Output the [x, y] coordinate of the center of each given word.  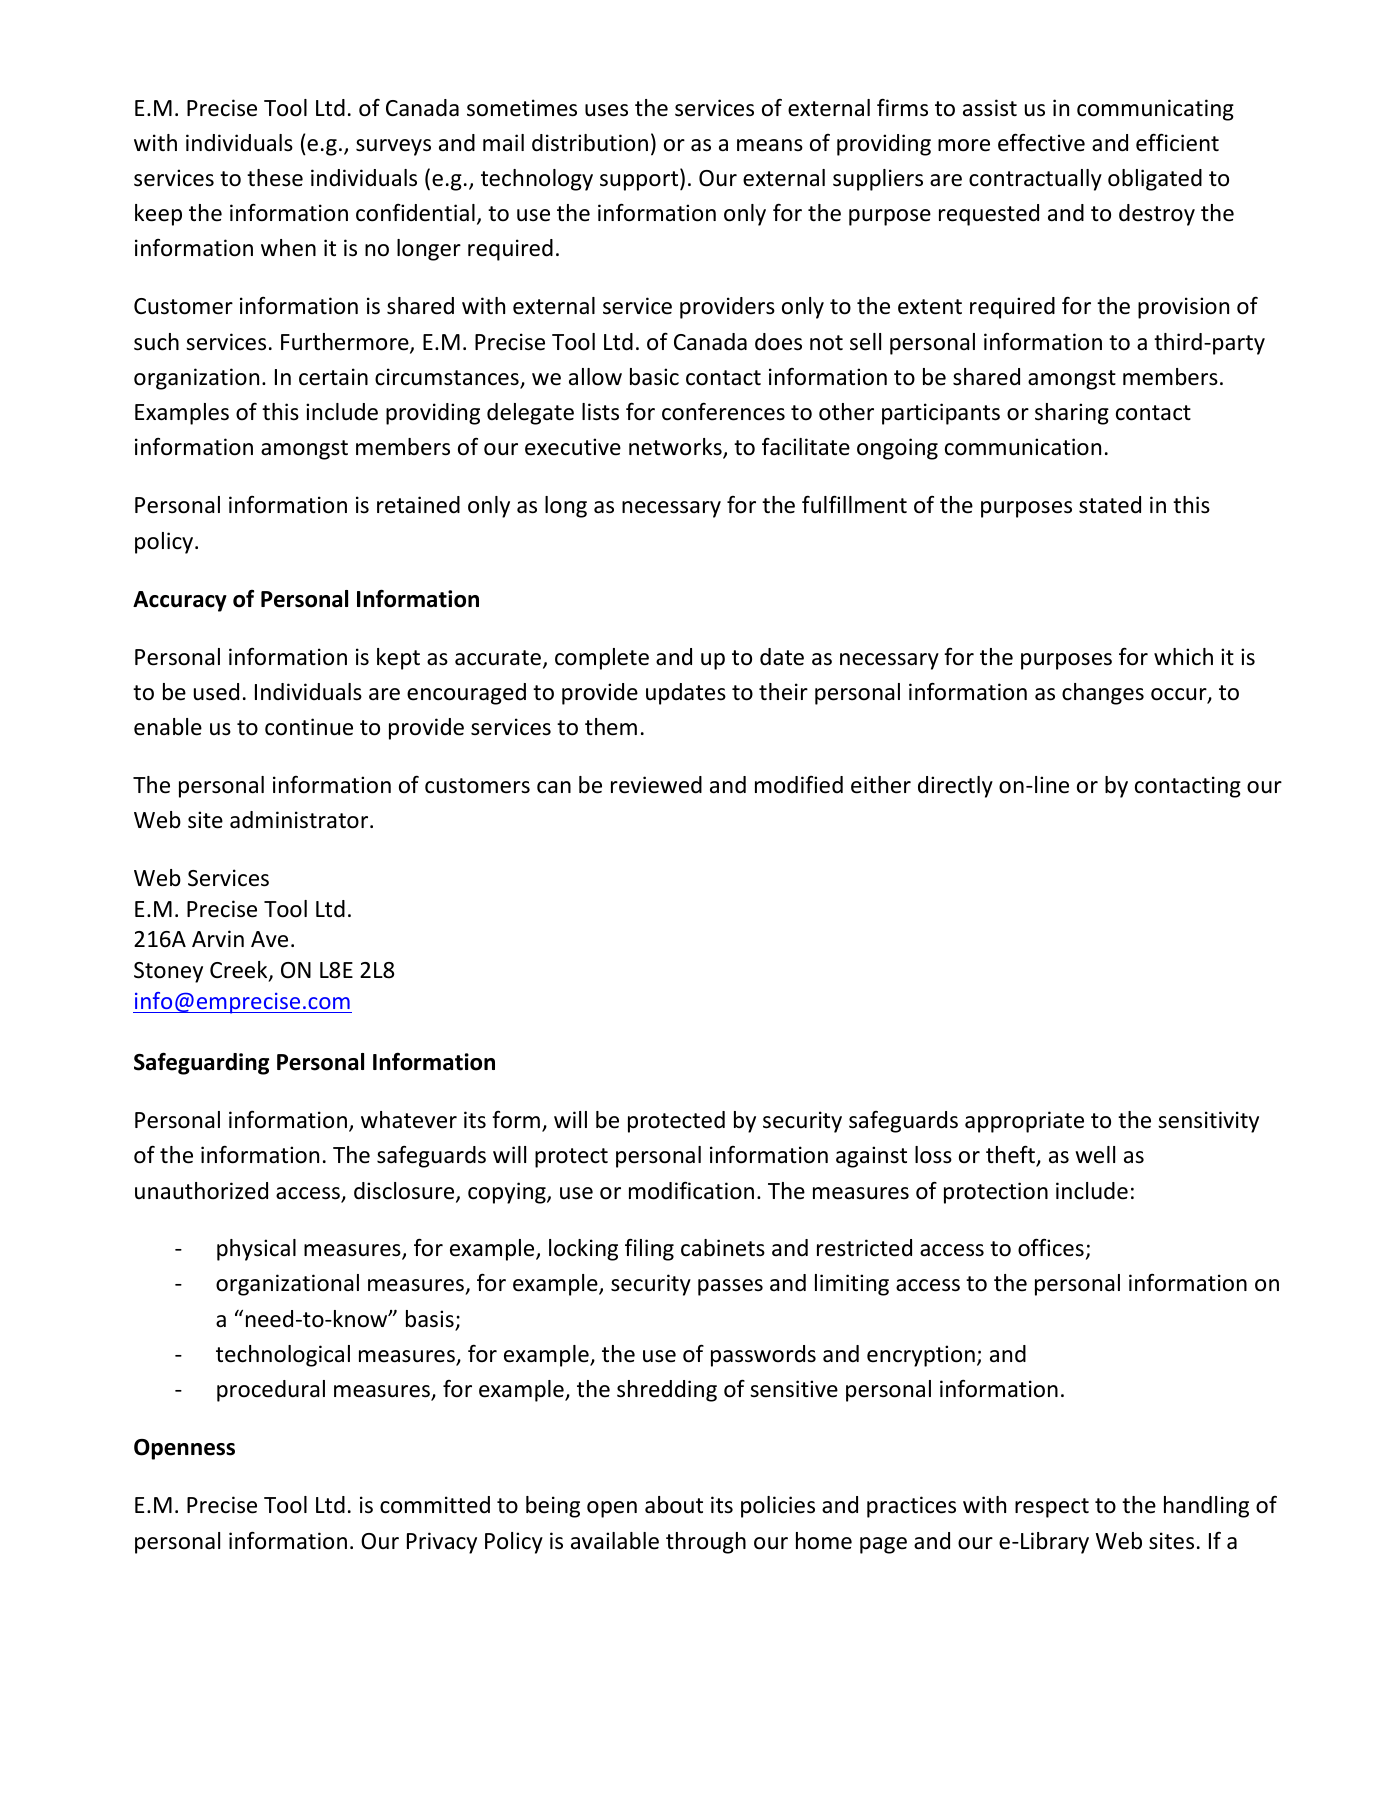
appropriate [1024, 1122]
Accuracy [180, 601]
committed [435, 1505]
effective [1041, 142]
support [640, 180]
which [1183, 657]
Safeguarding [201, 1063]
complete [602, 659]
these [275, 178]
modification [691, 1191]
